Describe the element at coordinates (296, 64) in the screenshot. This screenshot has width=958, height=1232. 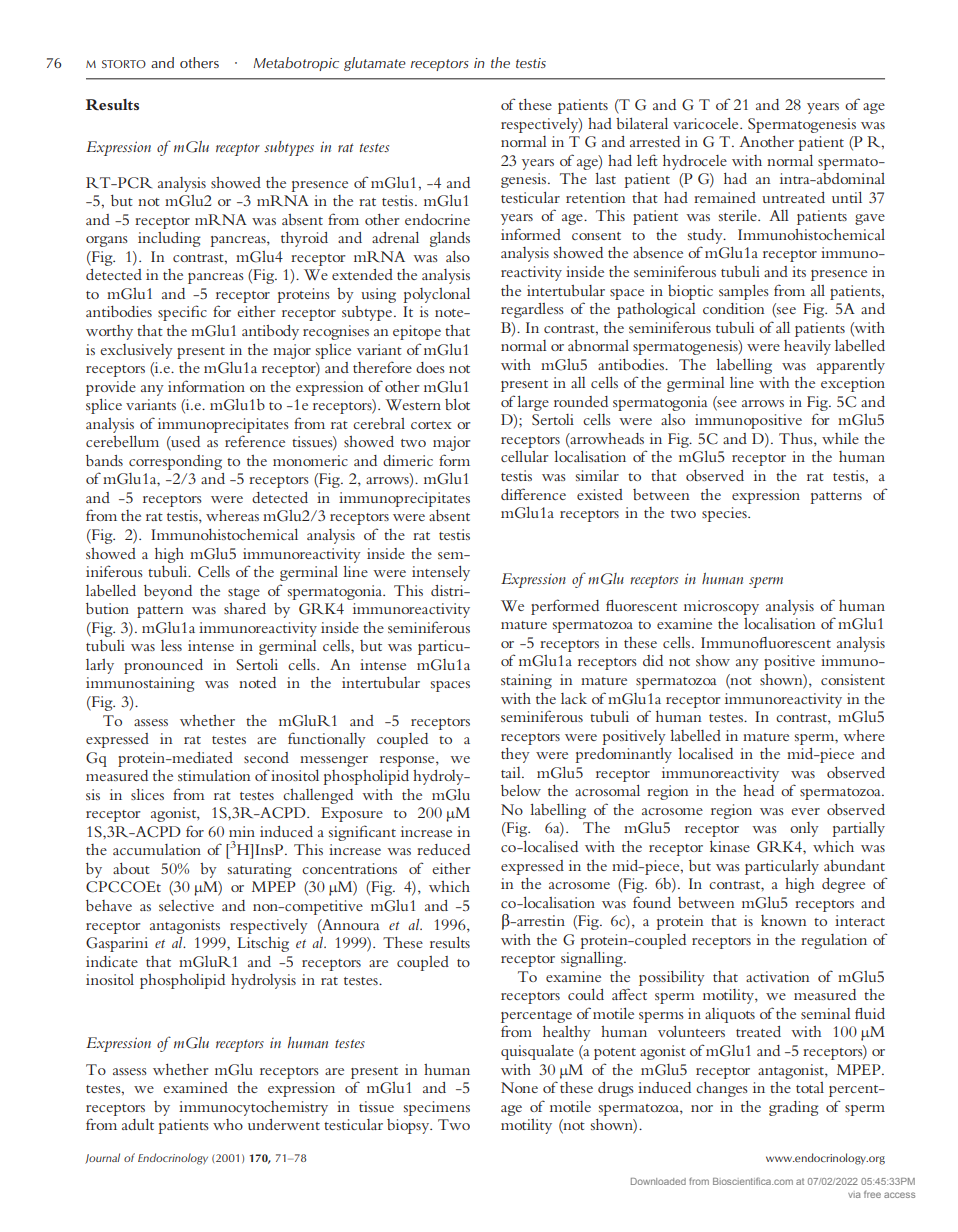
I see `Metabotropic` at that location.
